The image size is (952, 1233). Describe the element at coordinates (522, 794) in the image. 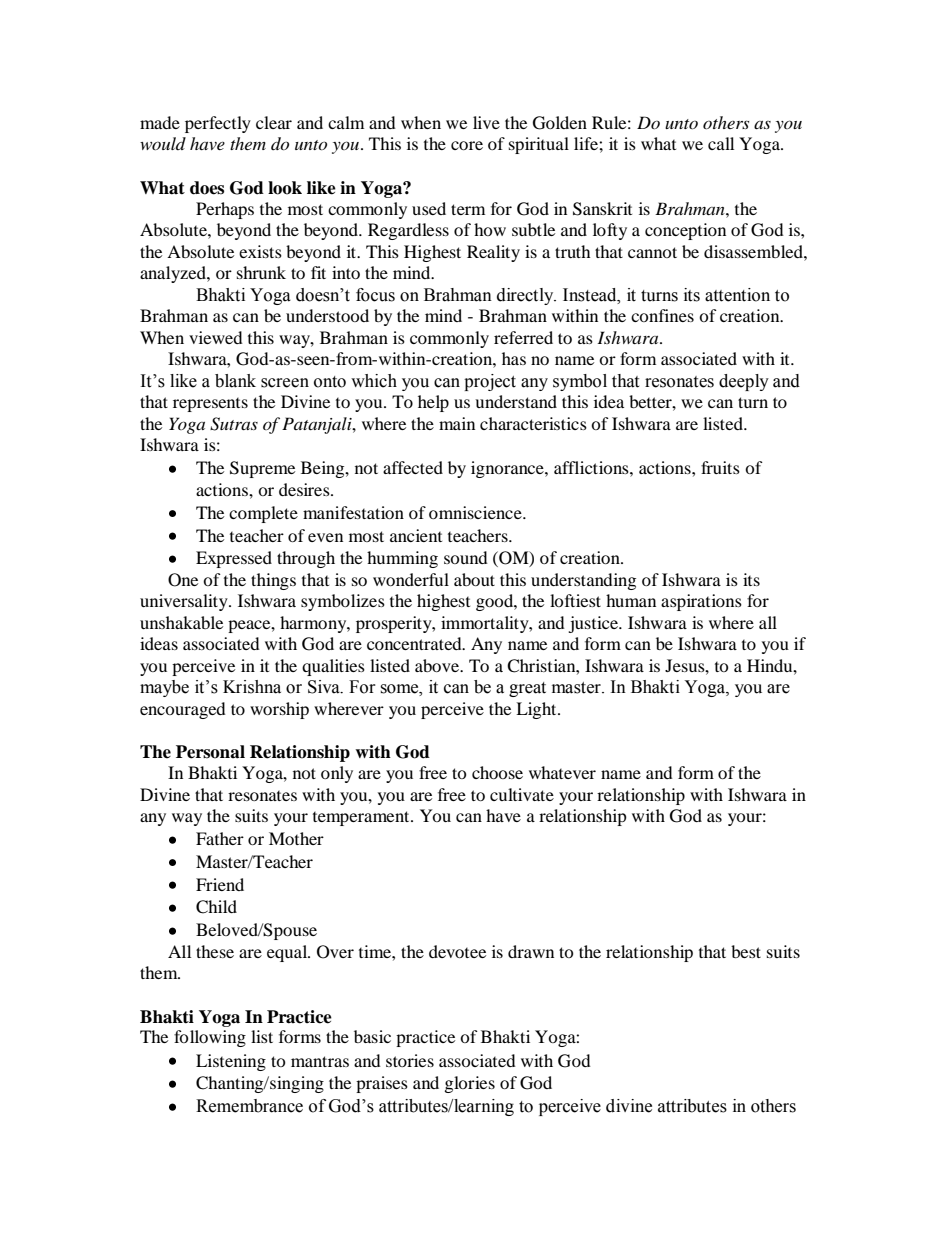

I see `cultivate` at that location.
